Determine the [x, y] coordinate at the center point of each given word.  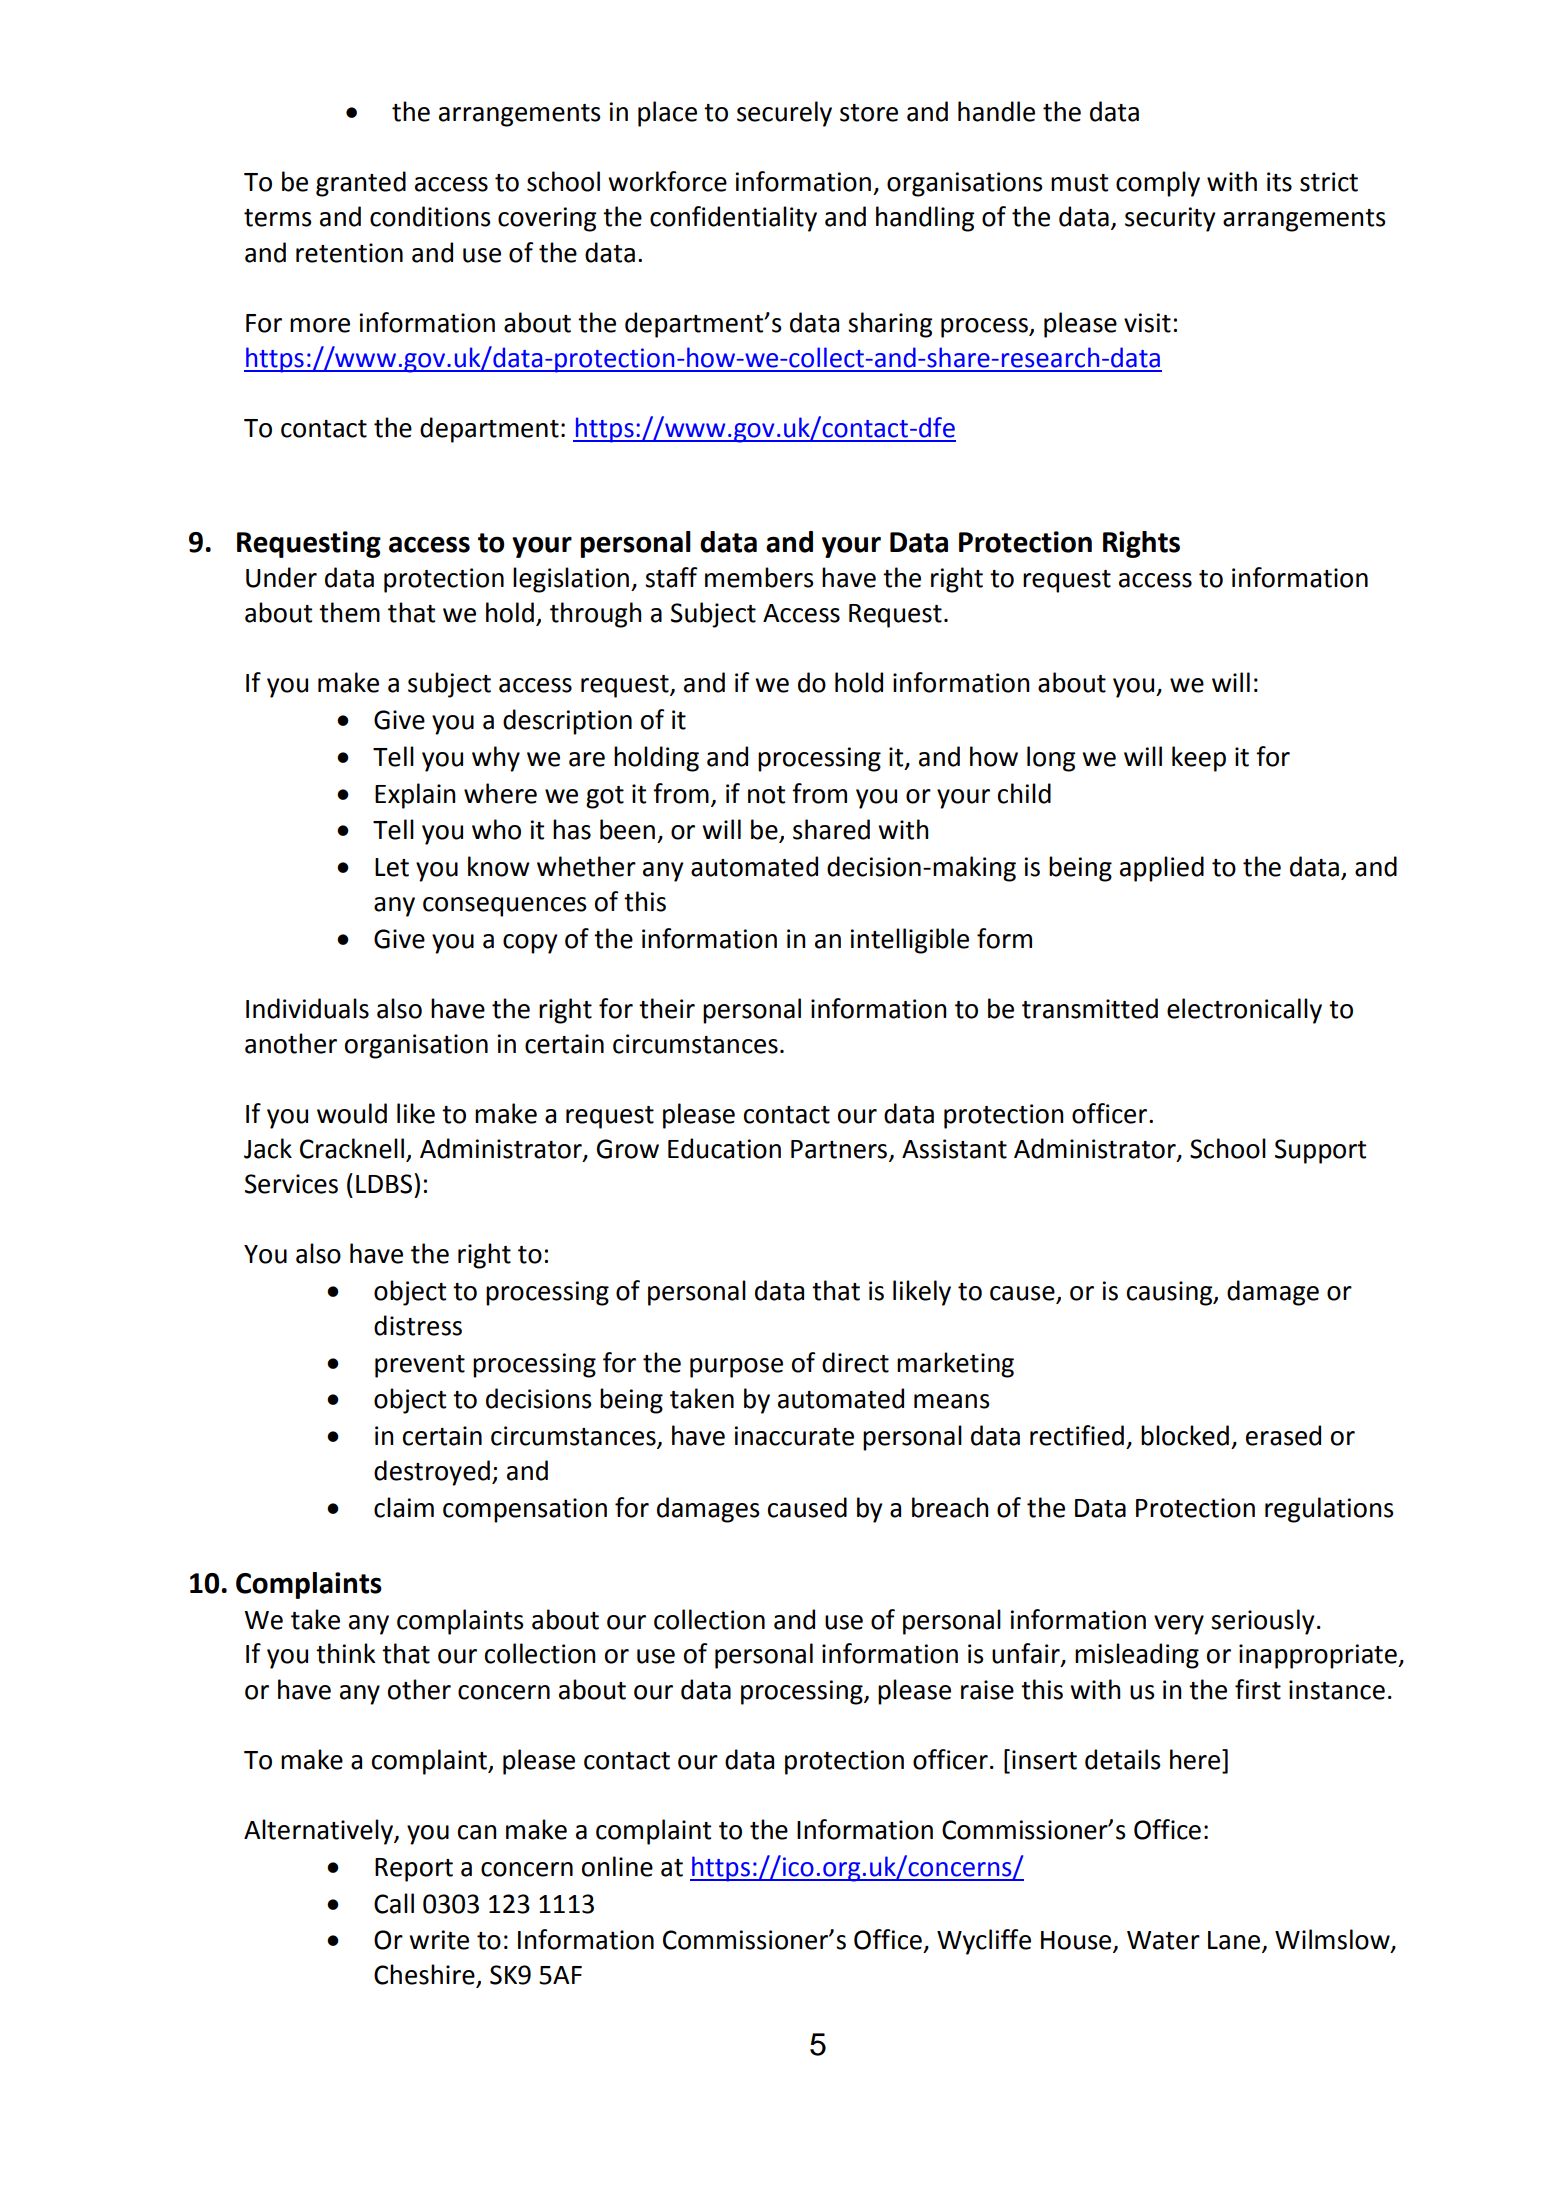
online [617, 1866]
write [439, 1940]
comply [1158, 184]
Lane [1235, 1941]
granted [361, 184]
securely [784, 114]
